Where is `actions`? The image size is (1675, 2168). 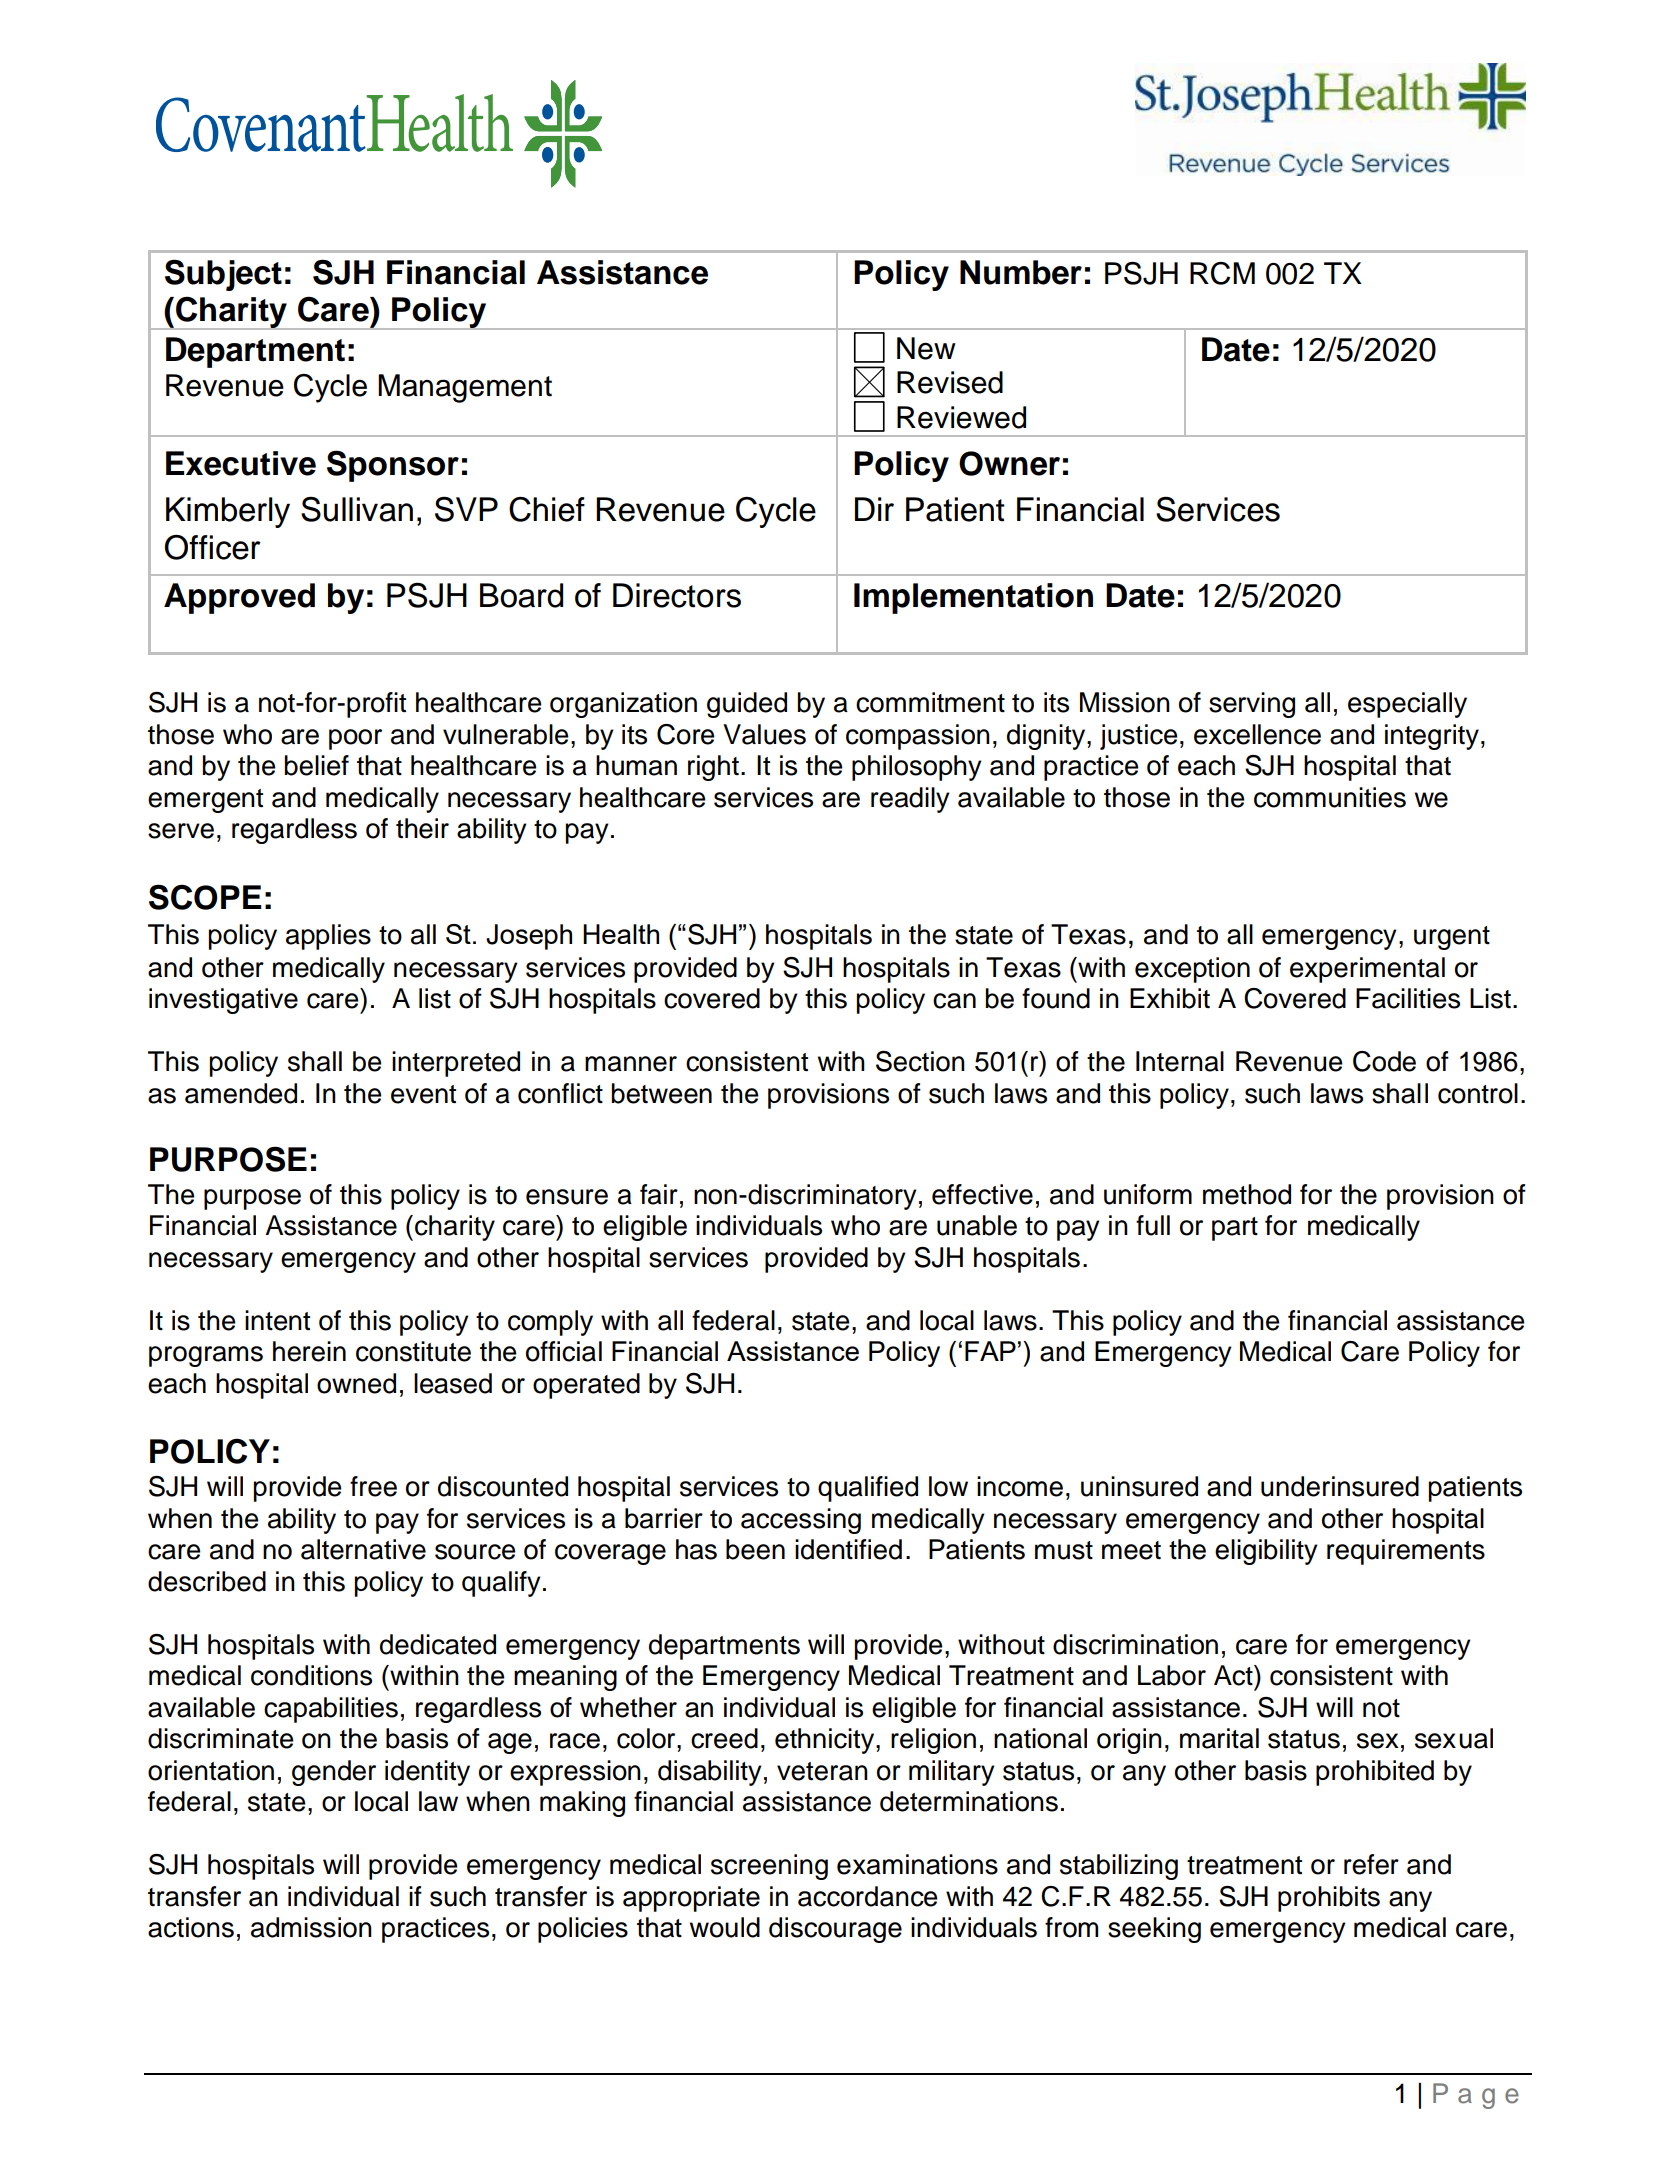
actions is located at coordinates (191, 1927).
